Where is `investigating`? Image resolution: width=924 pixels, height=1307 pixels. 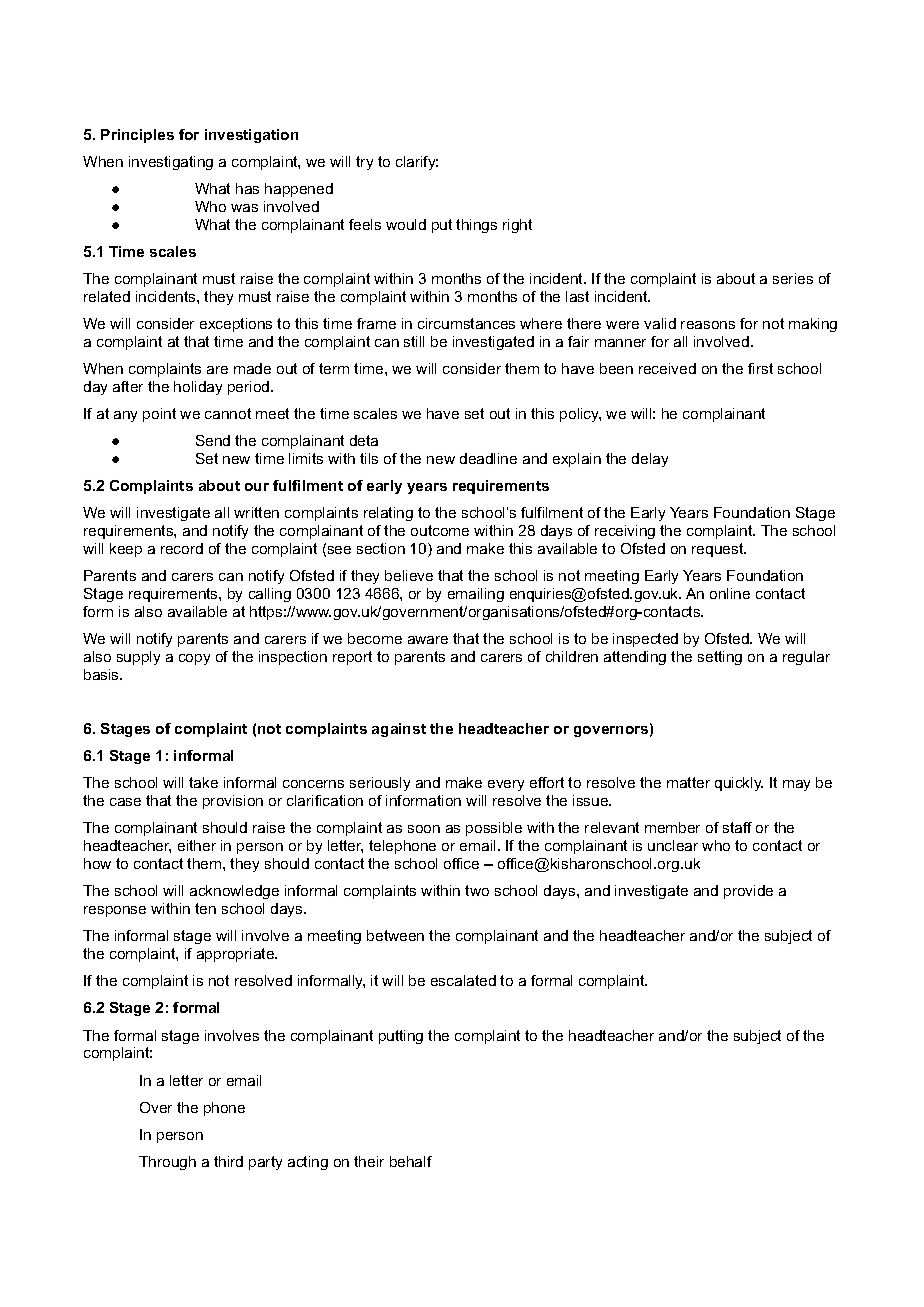
investigating is located at coordinates (171, 163).
